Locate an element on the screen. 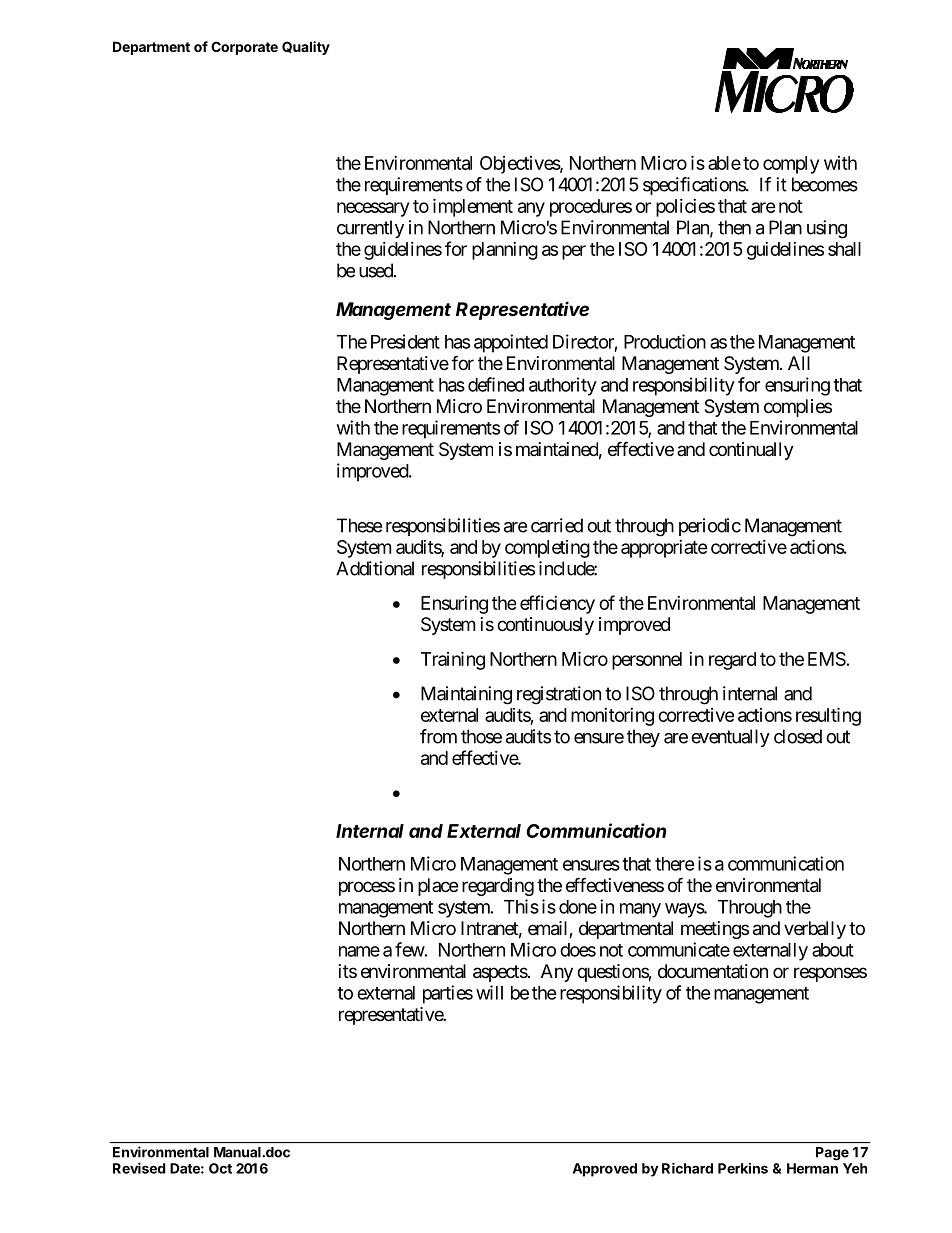 Image resolution: width=952 pixels, height=1233 pixels. comply is located at coordinates (791, 165).
